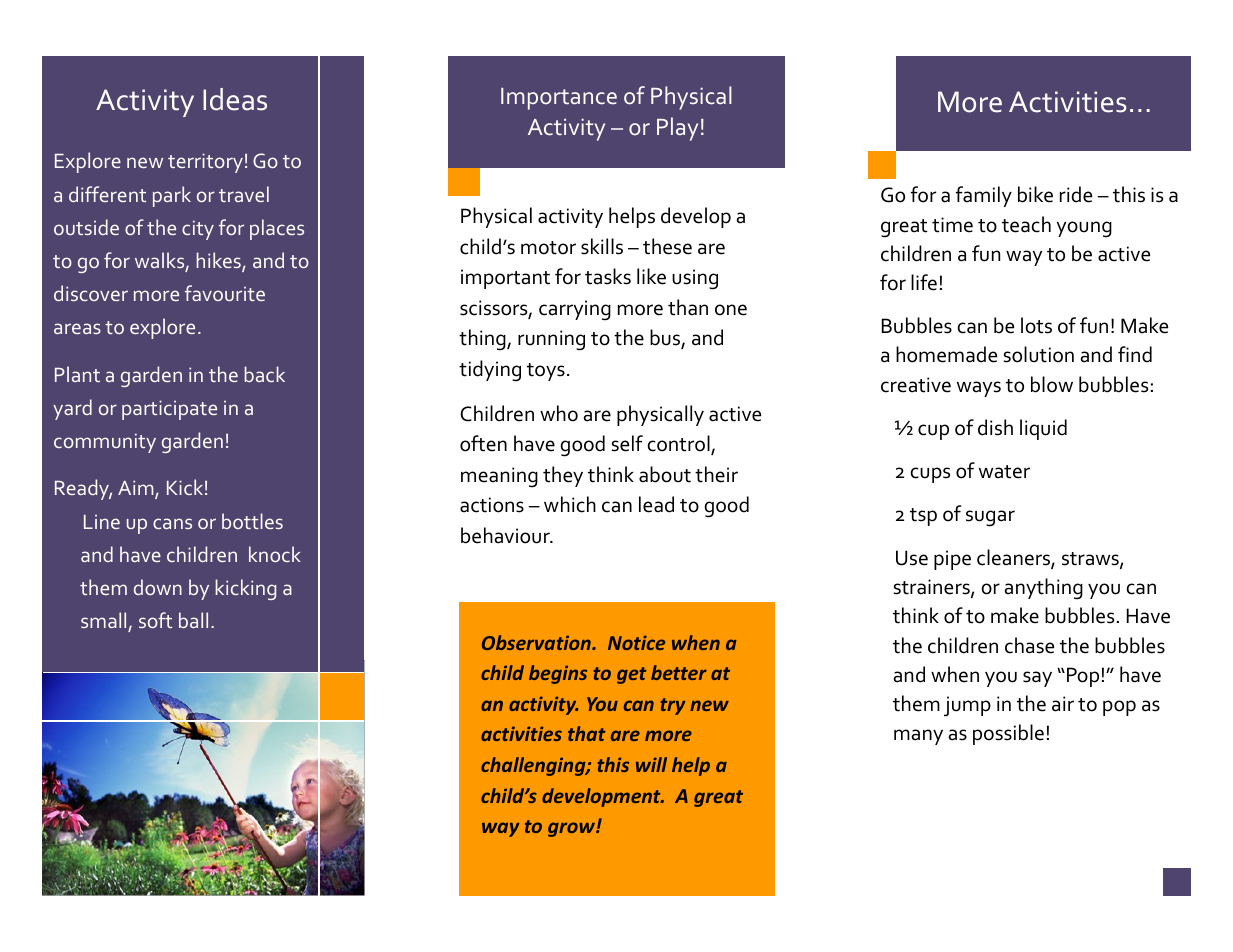  I want to click on Aim, so click(137, 489).
